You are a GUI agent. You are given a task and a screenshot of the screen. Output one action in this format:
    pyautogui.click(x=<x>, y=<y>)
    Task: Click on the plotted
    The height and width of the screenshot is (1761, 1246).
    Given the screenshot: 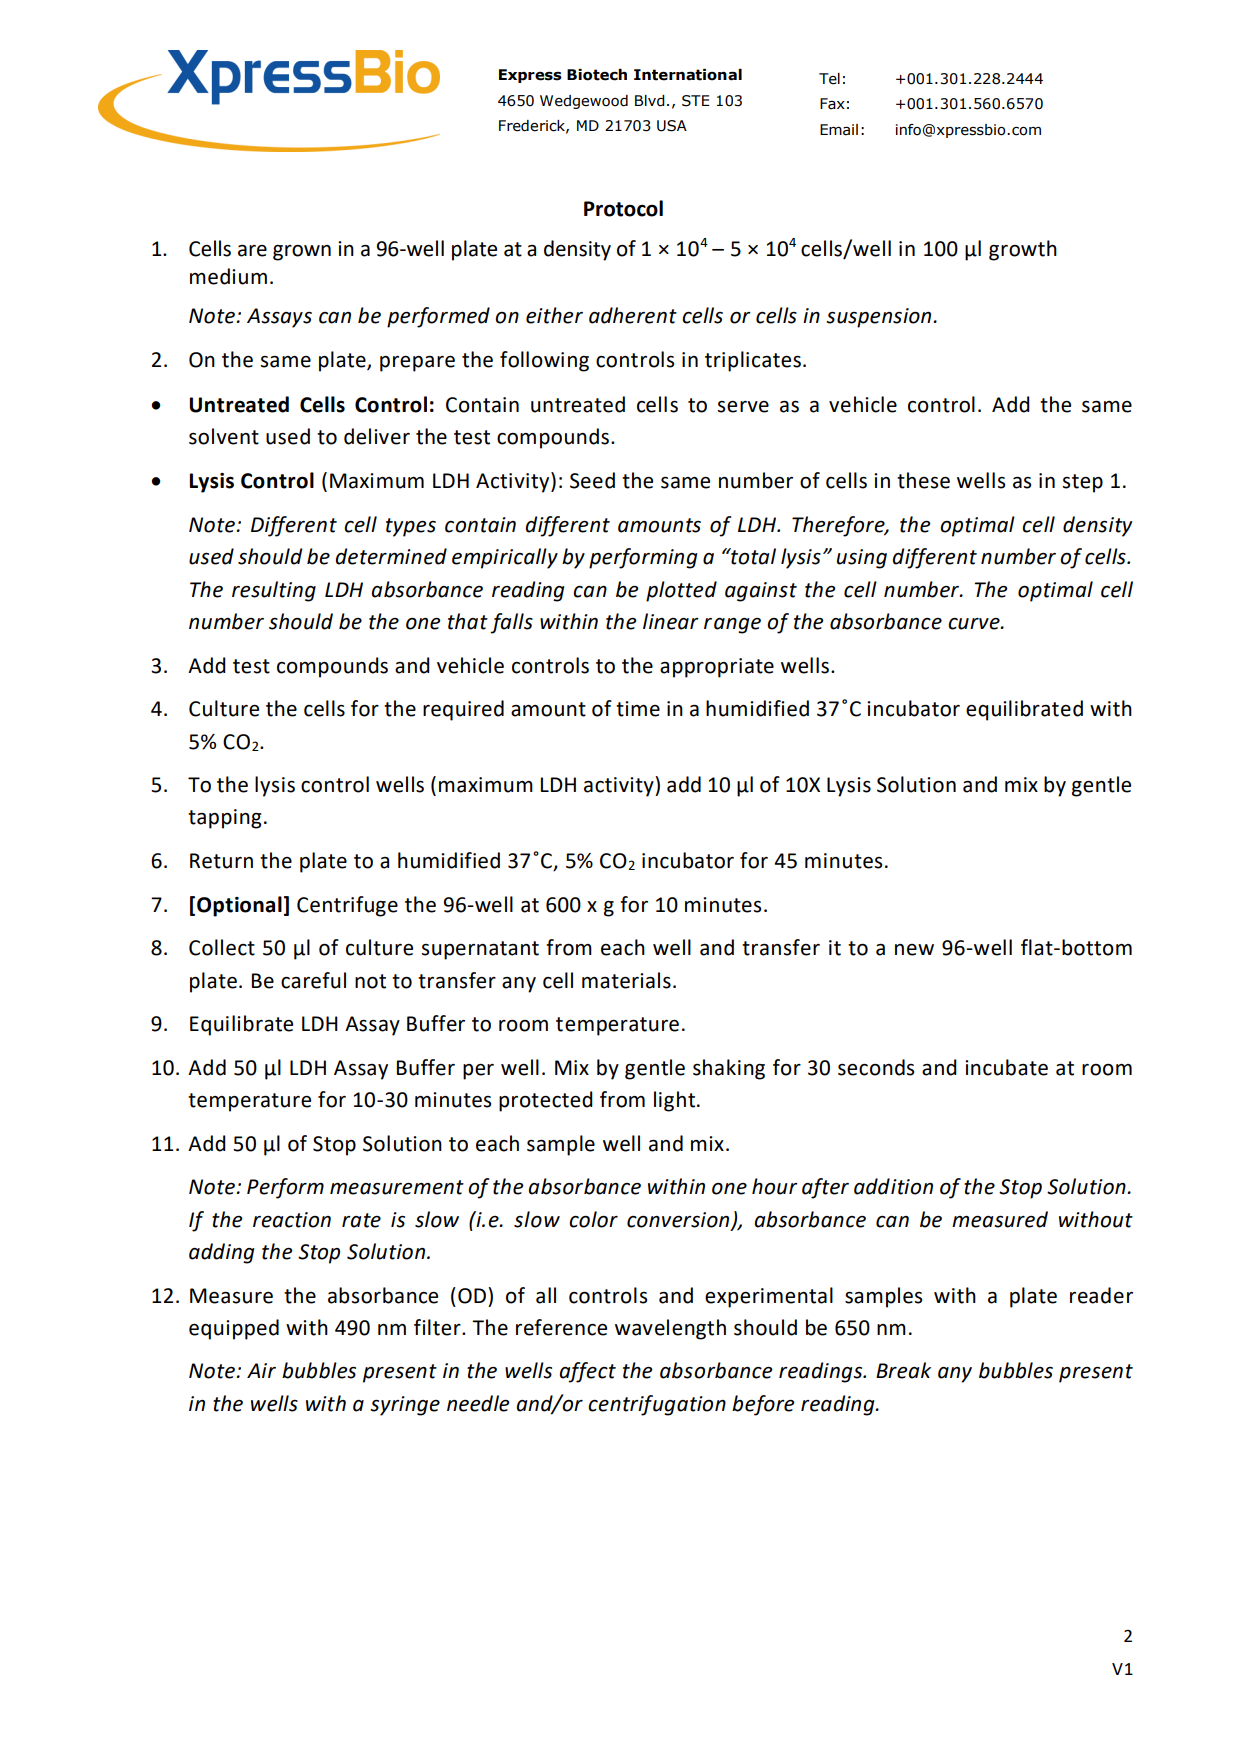 What is the action you would take?
    pyautogui.click(x=681, y=591)
